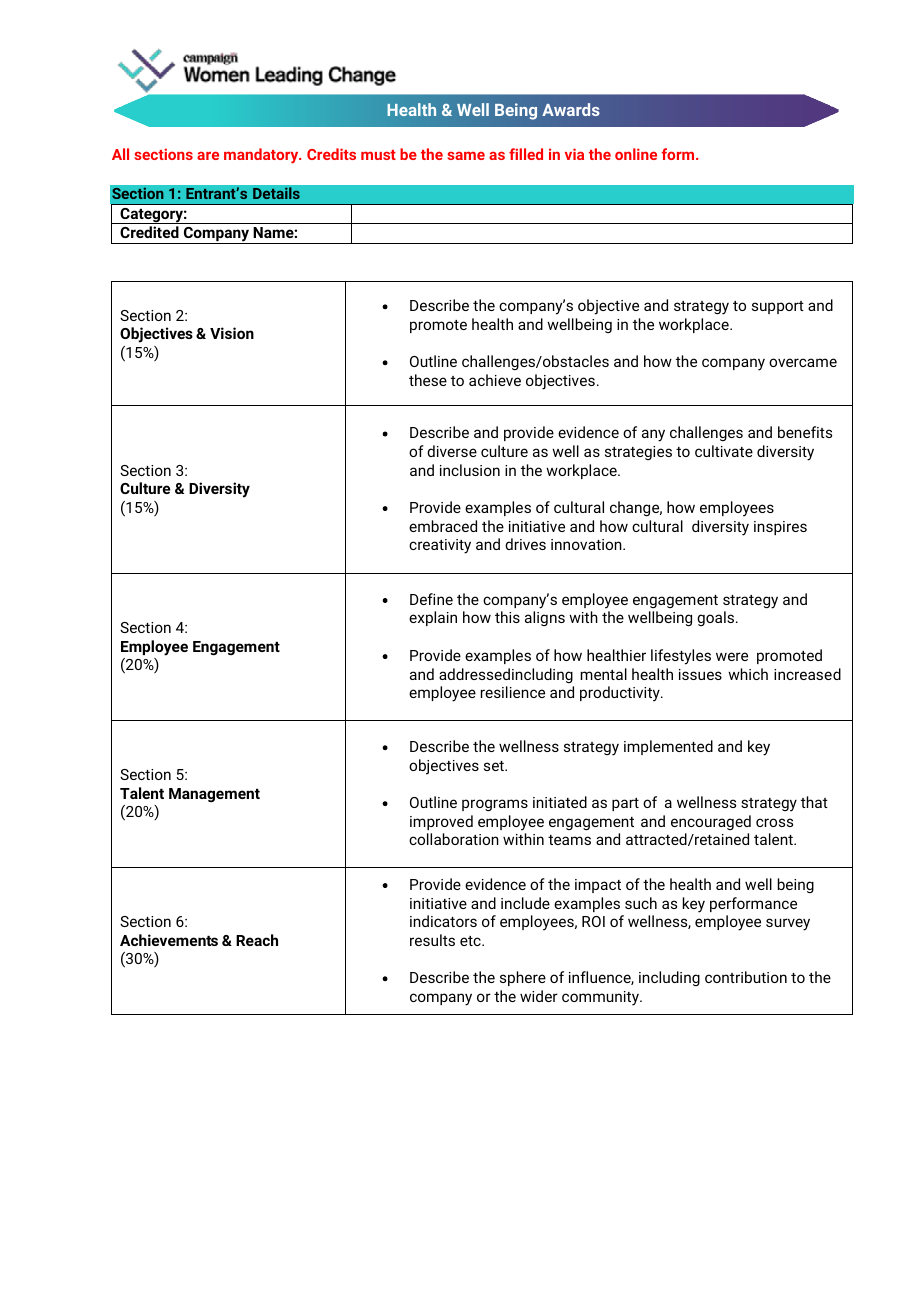 The image size is (924, 1308). What do you see at coordinates (780, 528) in the screenshot?
I see `inspires` at bounding box center [780, 528].
